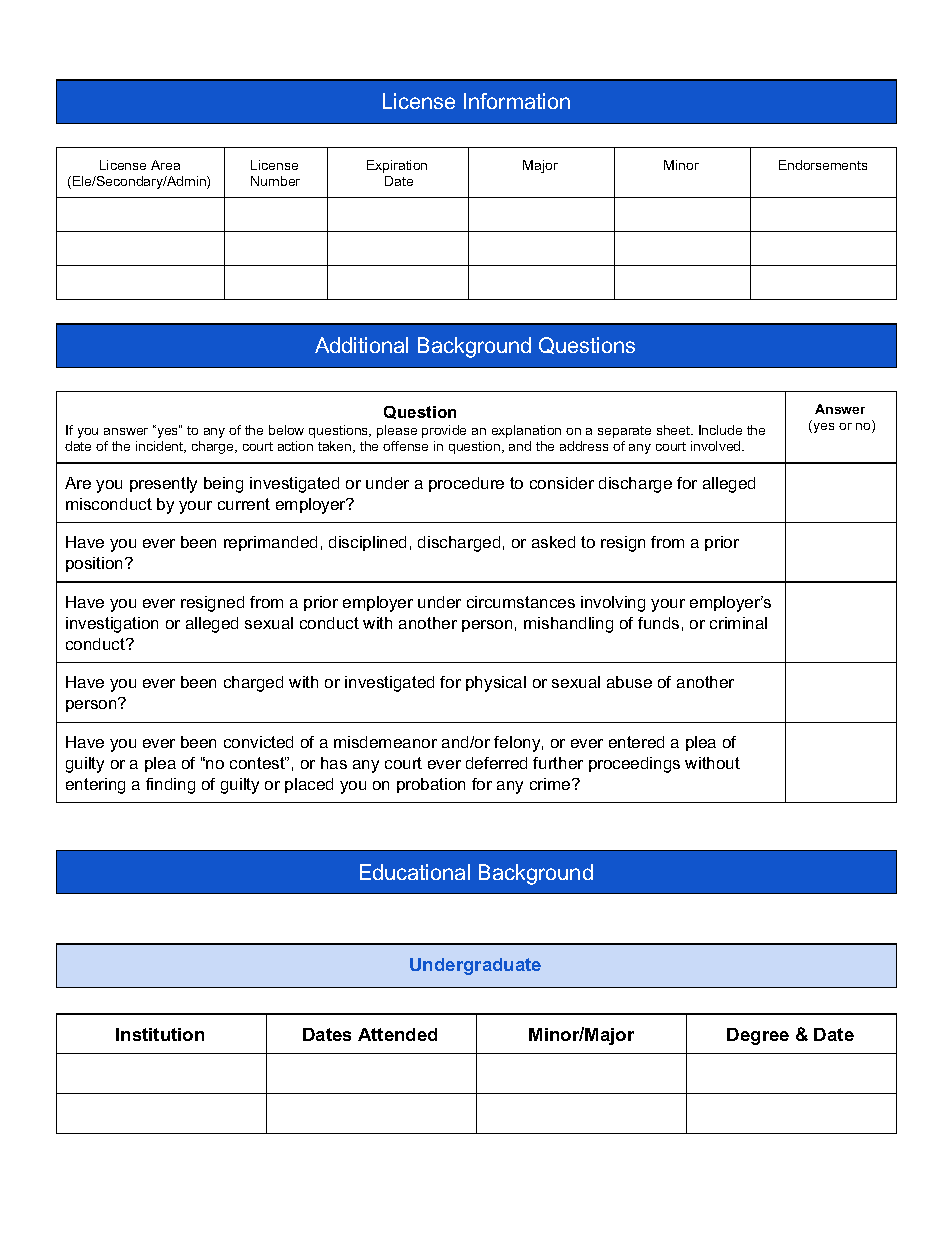 This image has width=952, height=1233. Describe the element at coordinates (517, 101) in the image. I see `Information` at that location.
